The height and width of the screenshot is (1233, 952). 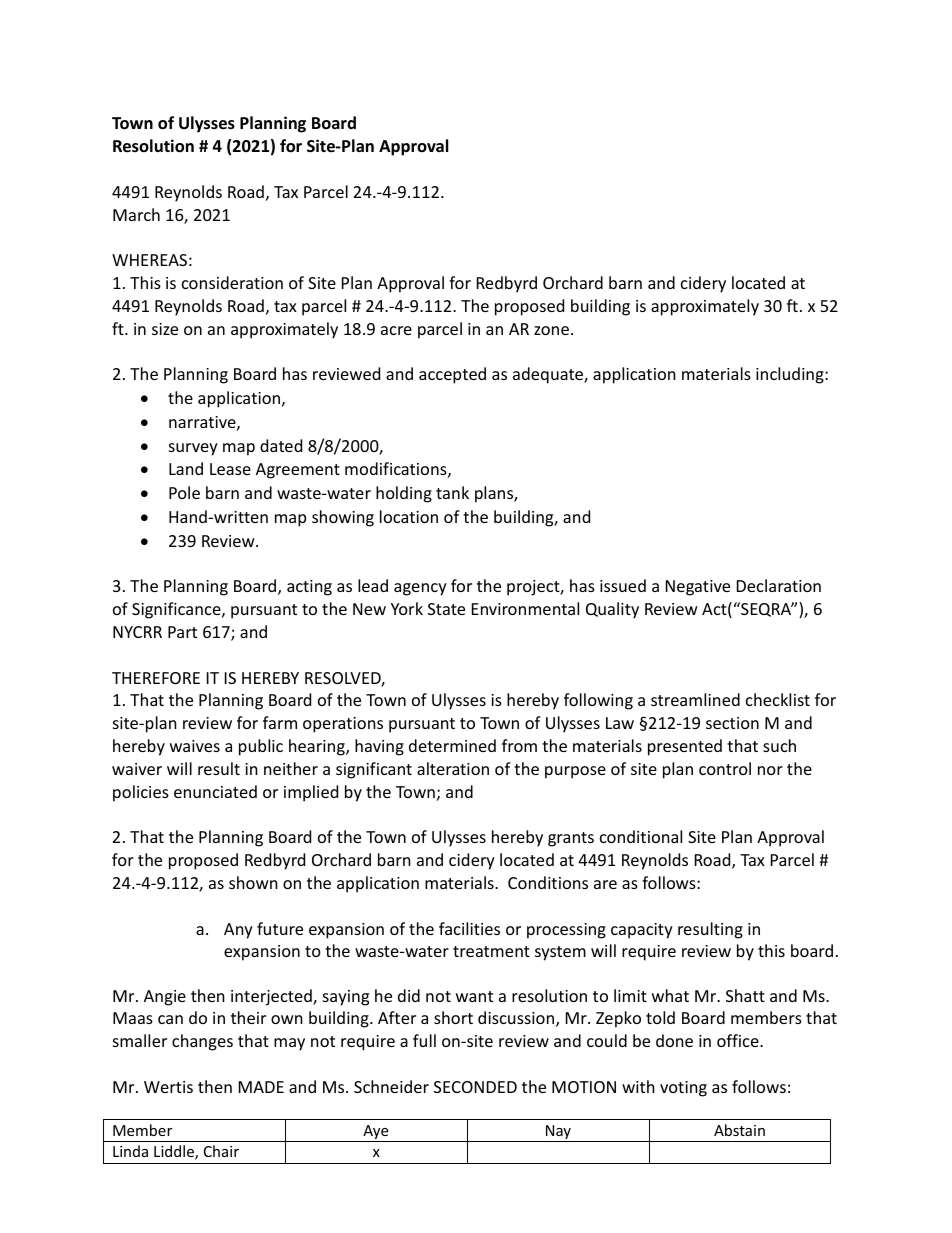 I want to click on conditional, so click(x=641, y=836).
